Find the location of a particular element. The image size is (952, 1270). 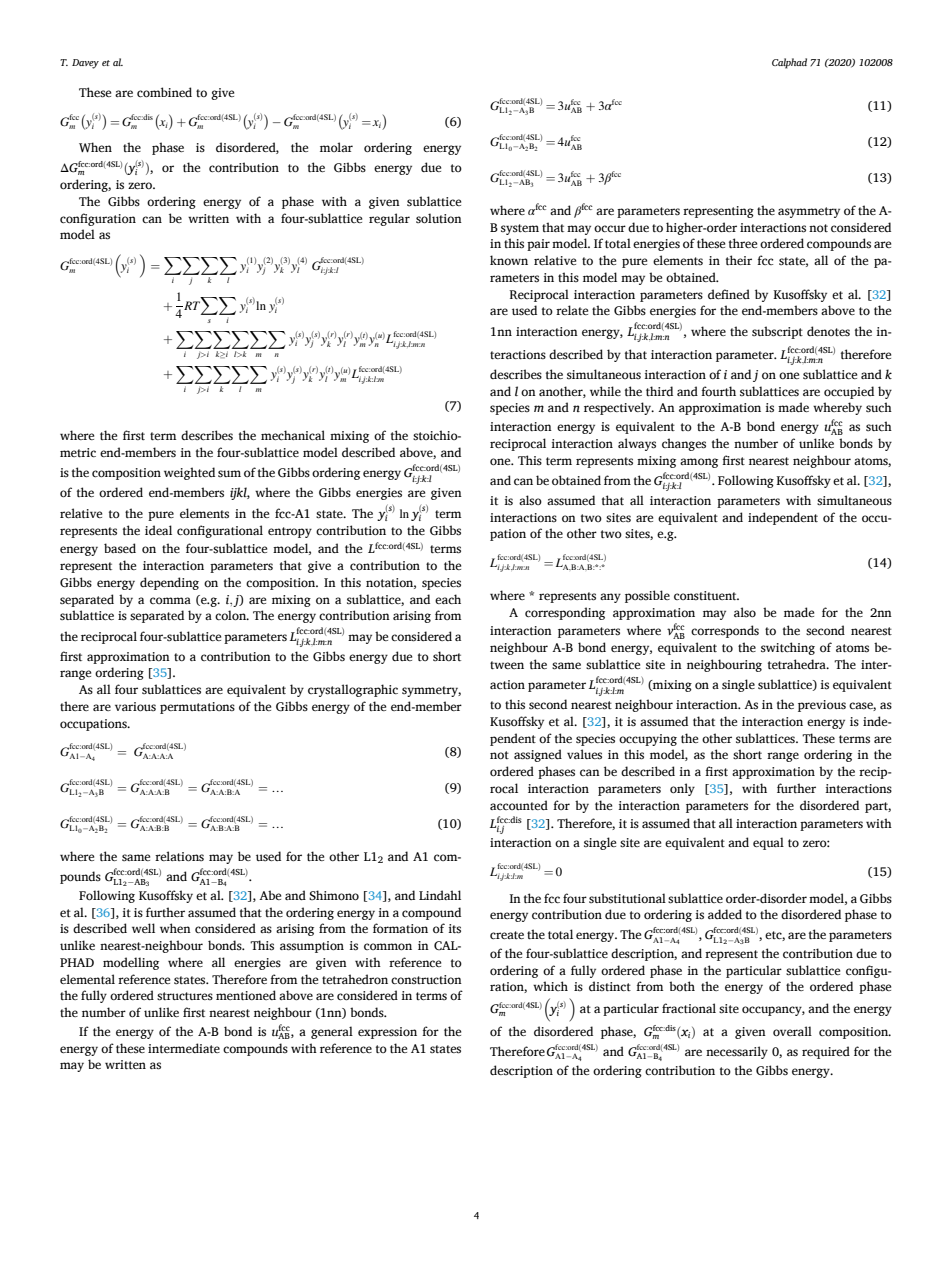

depending is located at coordinates (169, 583).
